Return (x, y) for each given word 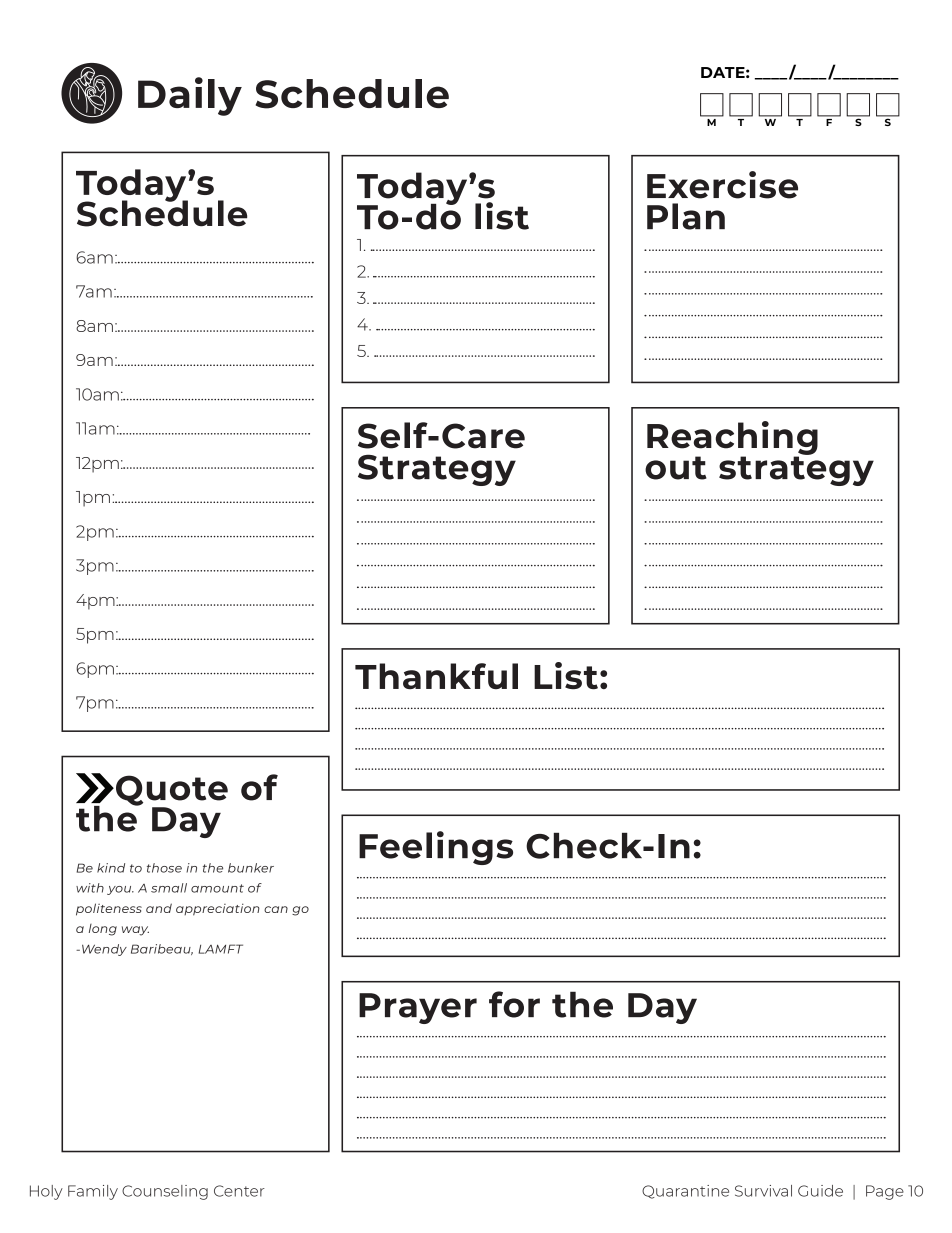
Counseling (165, 1192)
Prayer (418, 1008)
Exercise (722, 185)
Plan (686, 216)
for (514, 1004)
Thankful (436, 676)
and (159, 908)
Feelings (436, 848)
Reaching (732, 439)
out (676, 468)
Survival (763, 1191)
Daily (190, 96)
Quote (172, 791)
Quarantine (685, 1192)
